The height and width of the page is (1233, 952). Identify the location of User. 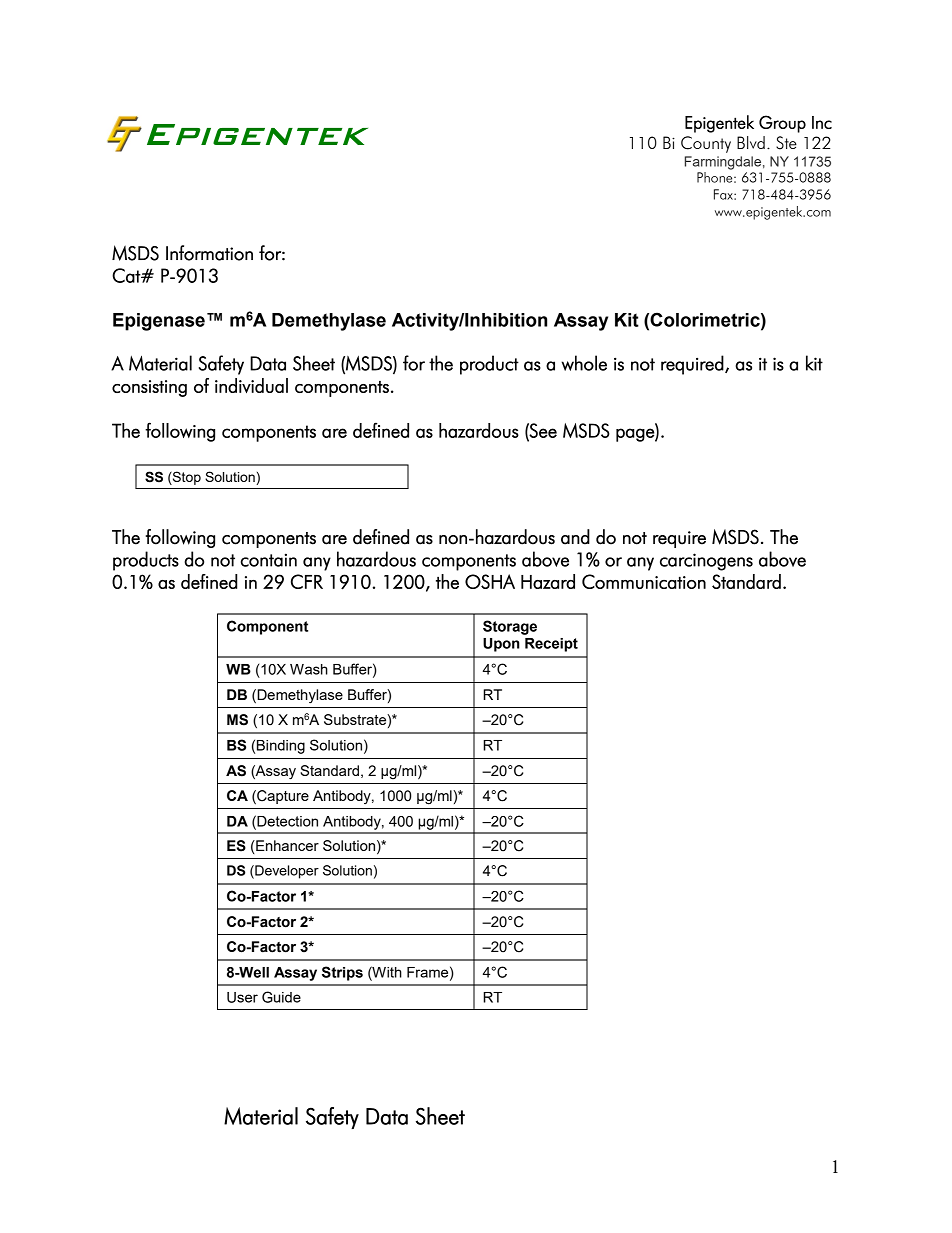
(242, 997).
